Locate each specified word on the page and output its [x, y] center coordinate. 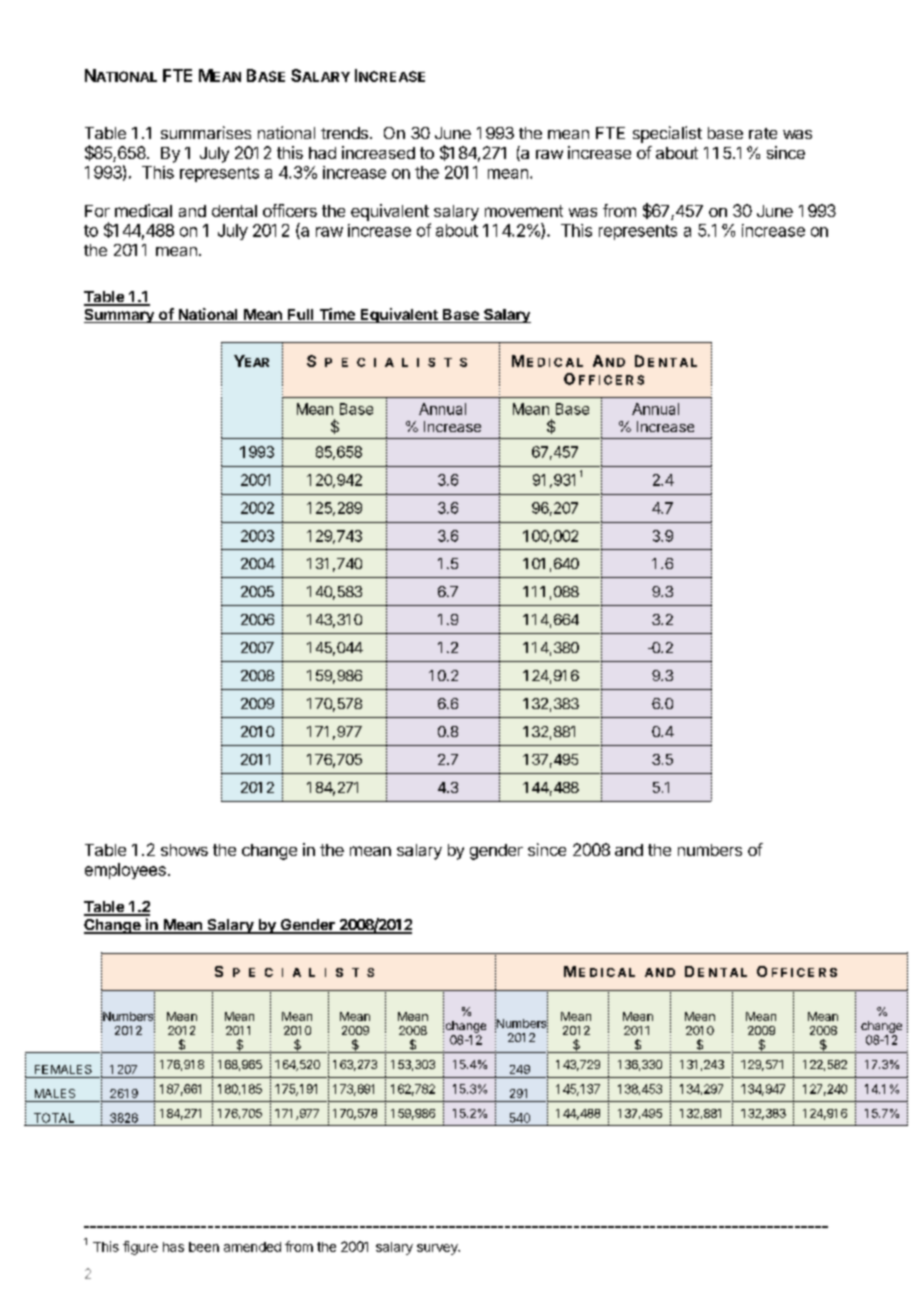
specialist [667, 134]
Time [337, 315]
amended [252, 1247]
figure [140, 1248]
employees [125, 871]
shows [184, 850]
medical [143, 210]
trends [344, 133]
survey [438, 1249]
